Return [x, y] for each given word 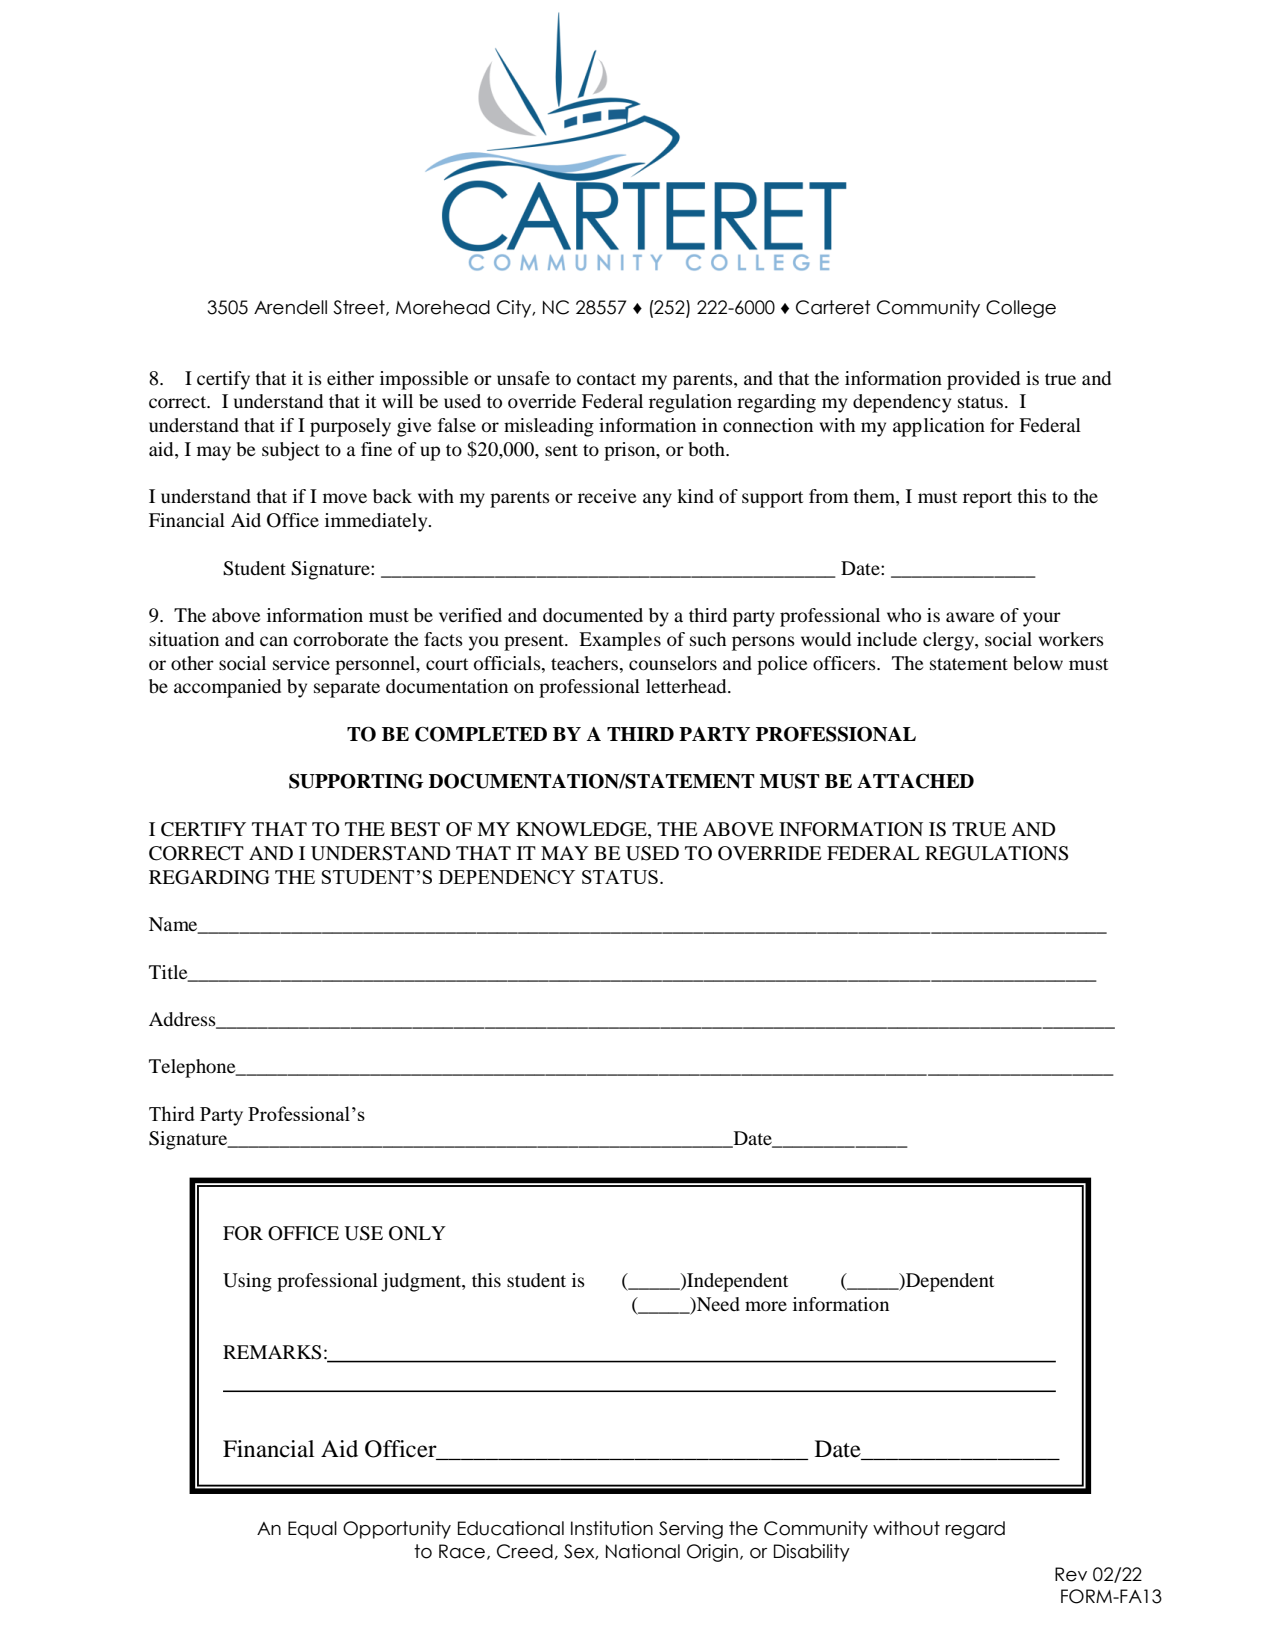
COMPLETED [481, 734]
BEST [415, 829]
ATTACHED [915, 781]
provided [983, 380]
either [350, 378]
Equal [312, 1530]
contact [606, 379]
